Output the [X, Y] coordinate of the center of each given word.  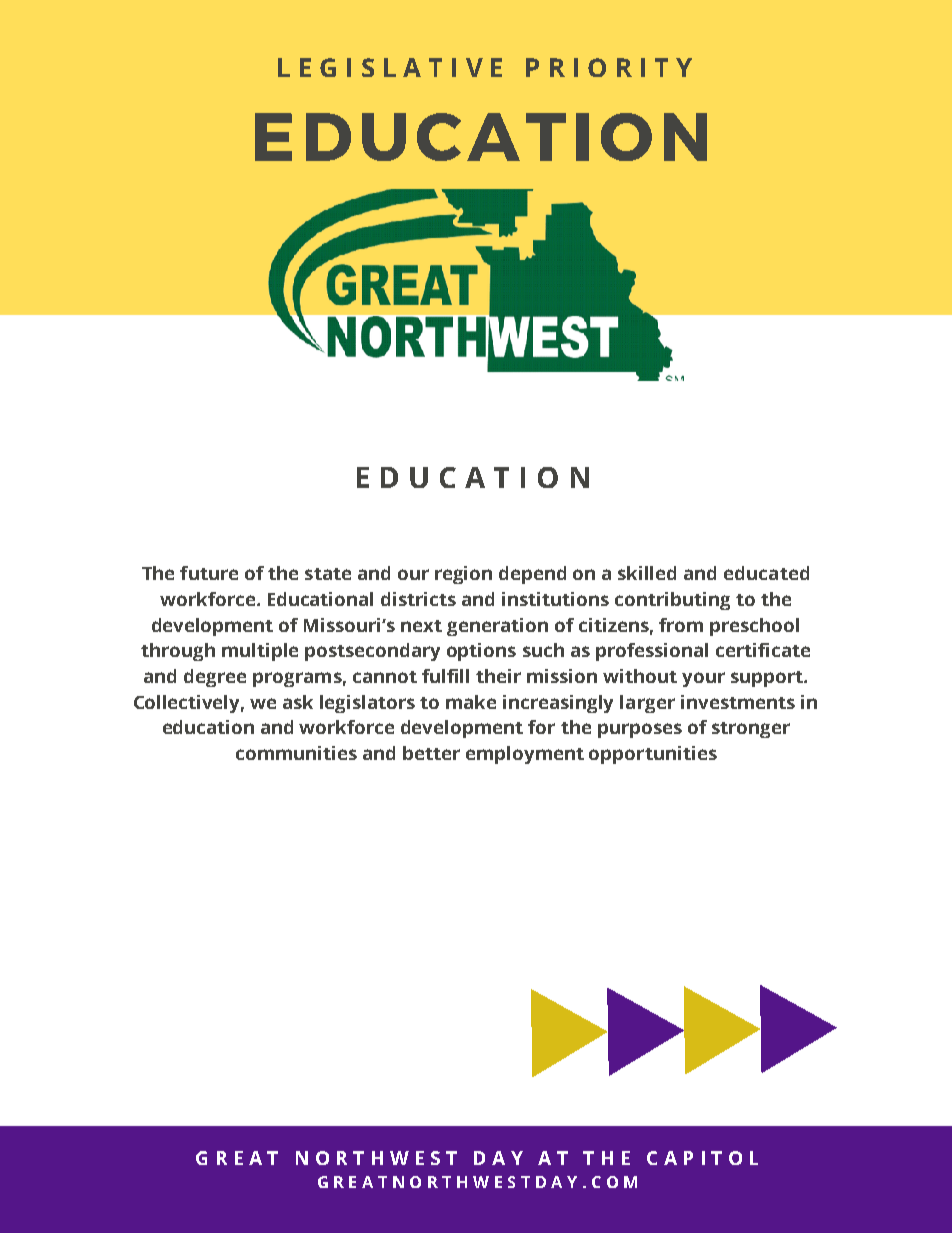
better [431, 753]
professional [652, 652]
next [421, 626]
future [209, 573]
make [471, 702]
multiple [260, 652]
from [681, 625]
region [463, 575]
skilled [647, 573]
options [481, 652]
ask [298, 702]
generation [497, 627]
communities [296, 753]
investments [738, 702]
